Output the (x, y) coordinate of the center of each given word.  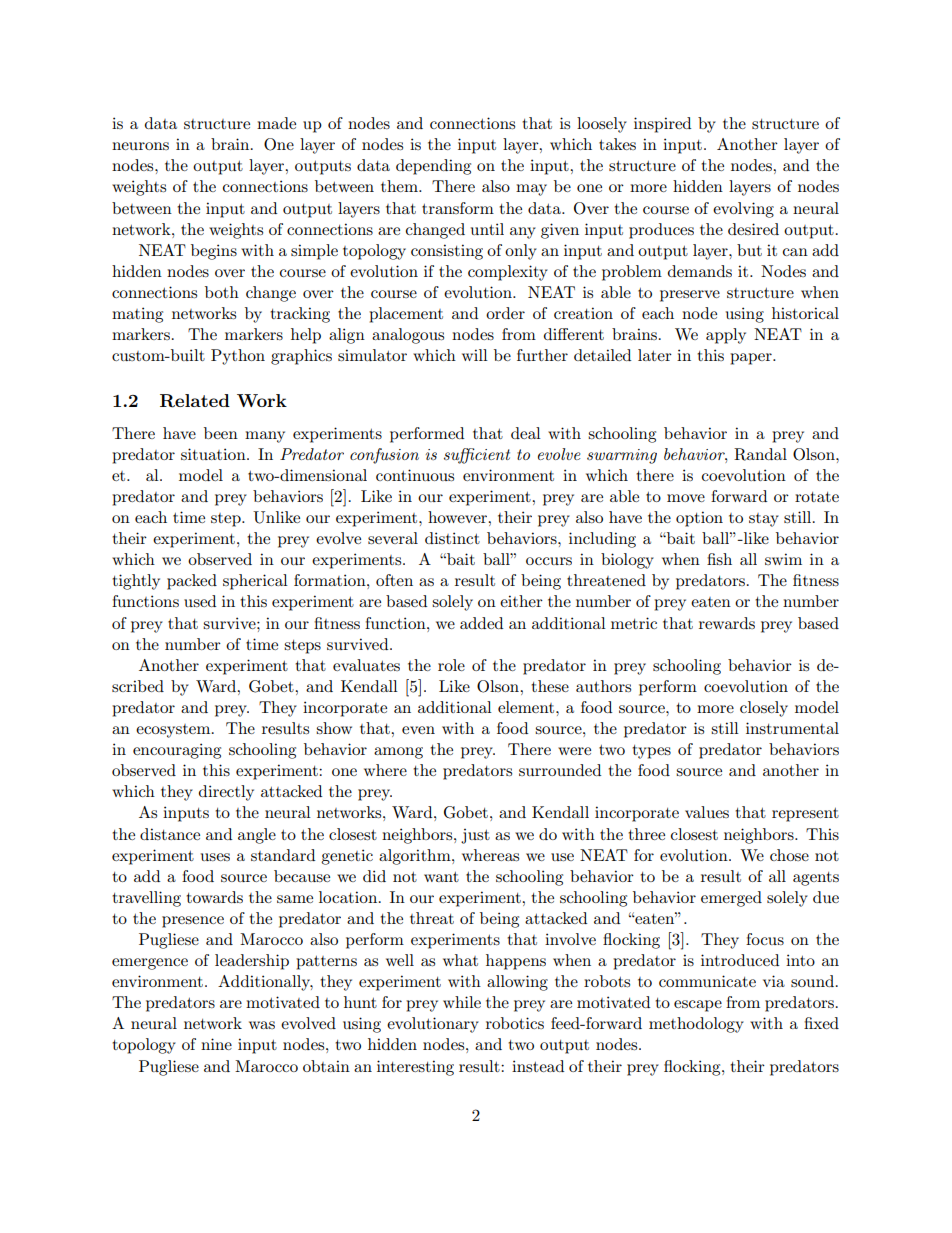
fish (719, 559)
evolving (743, 210)
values (707, 812)
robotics (515, 1023)
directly (226, 793)
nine (216, 1044)
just (475, 836)
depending (433, 167)
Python (238, 357)
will (475, 355)
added (481, 623)
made (276, 123)
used (200, 601)
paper (752, 359)
